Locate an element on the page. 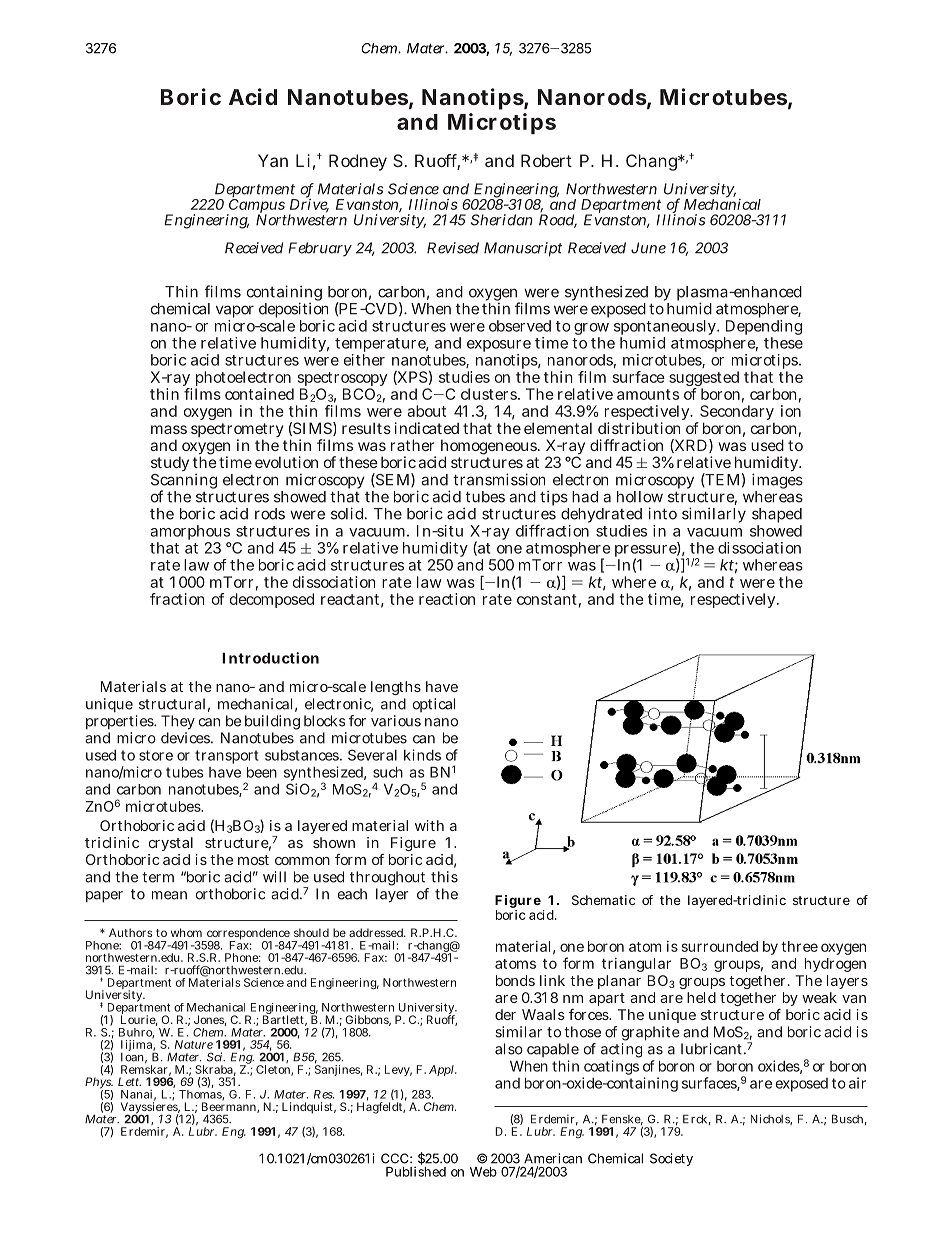 This document has width=952, height=1233. three is located at coordinates (799, 946).
